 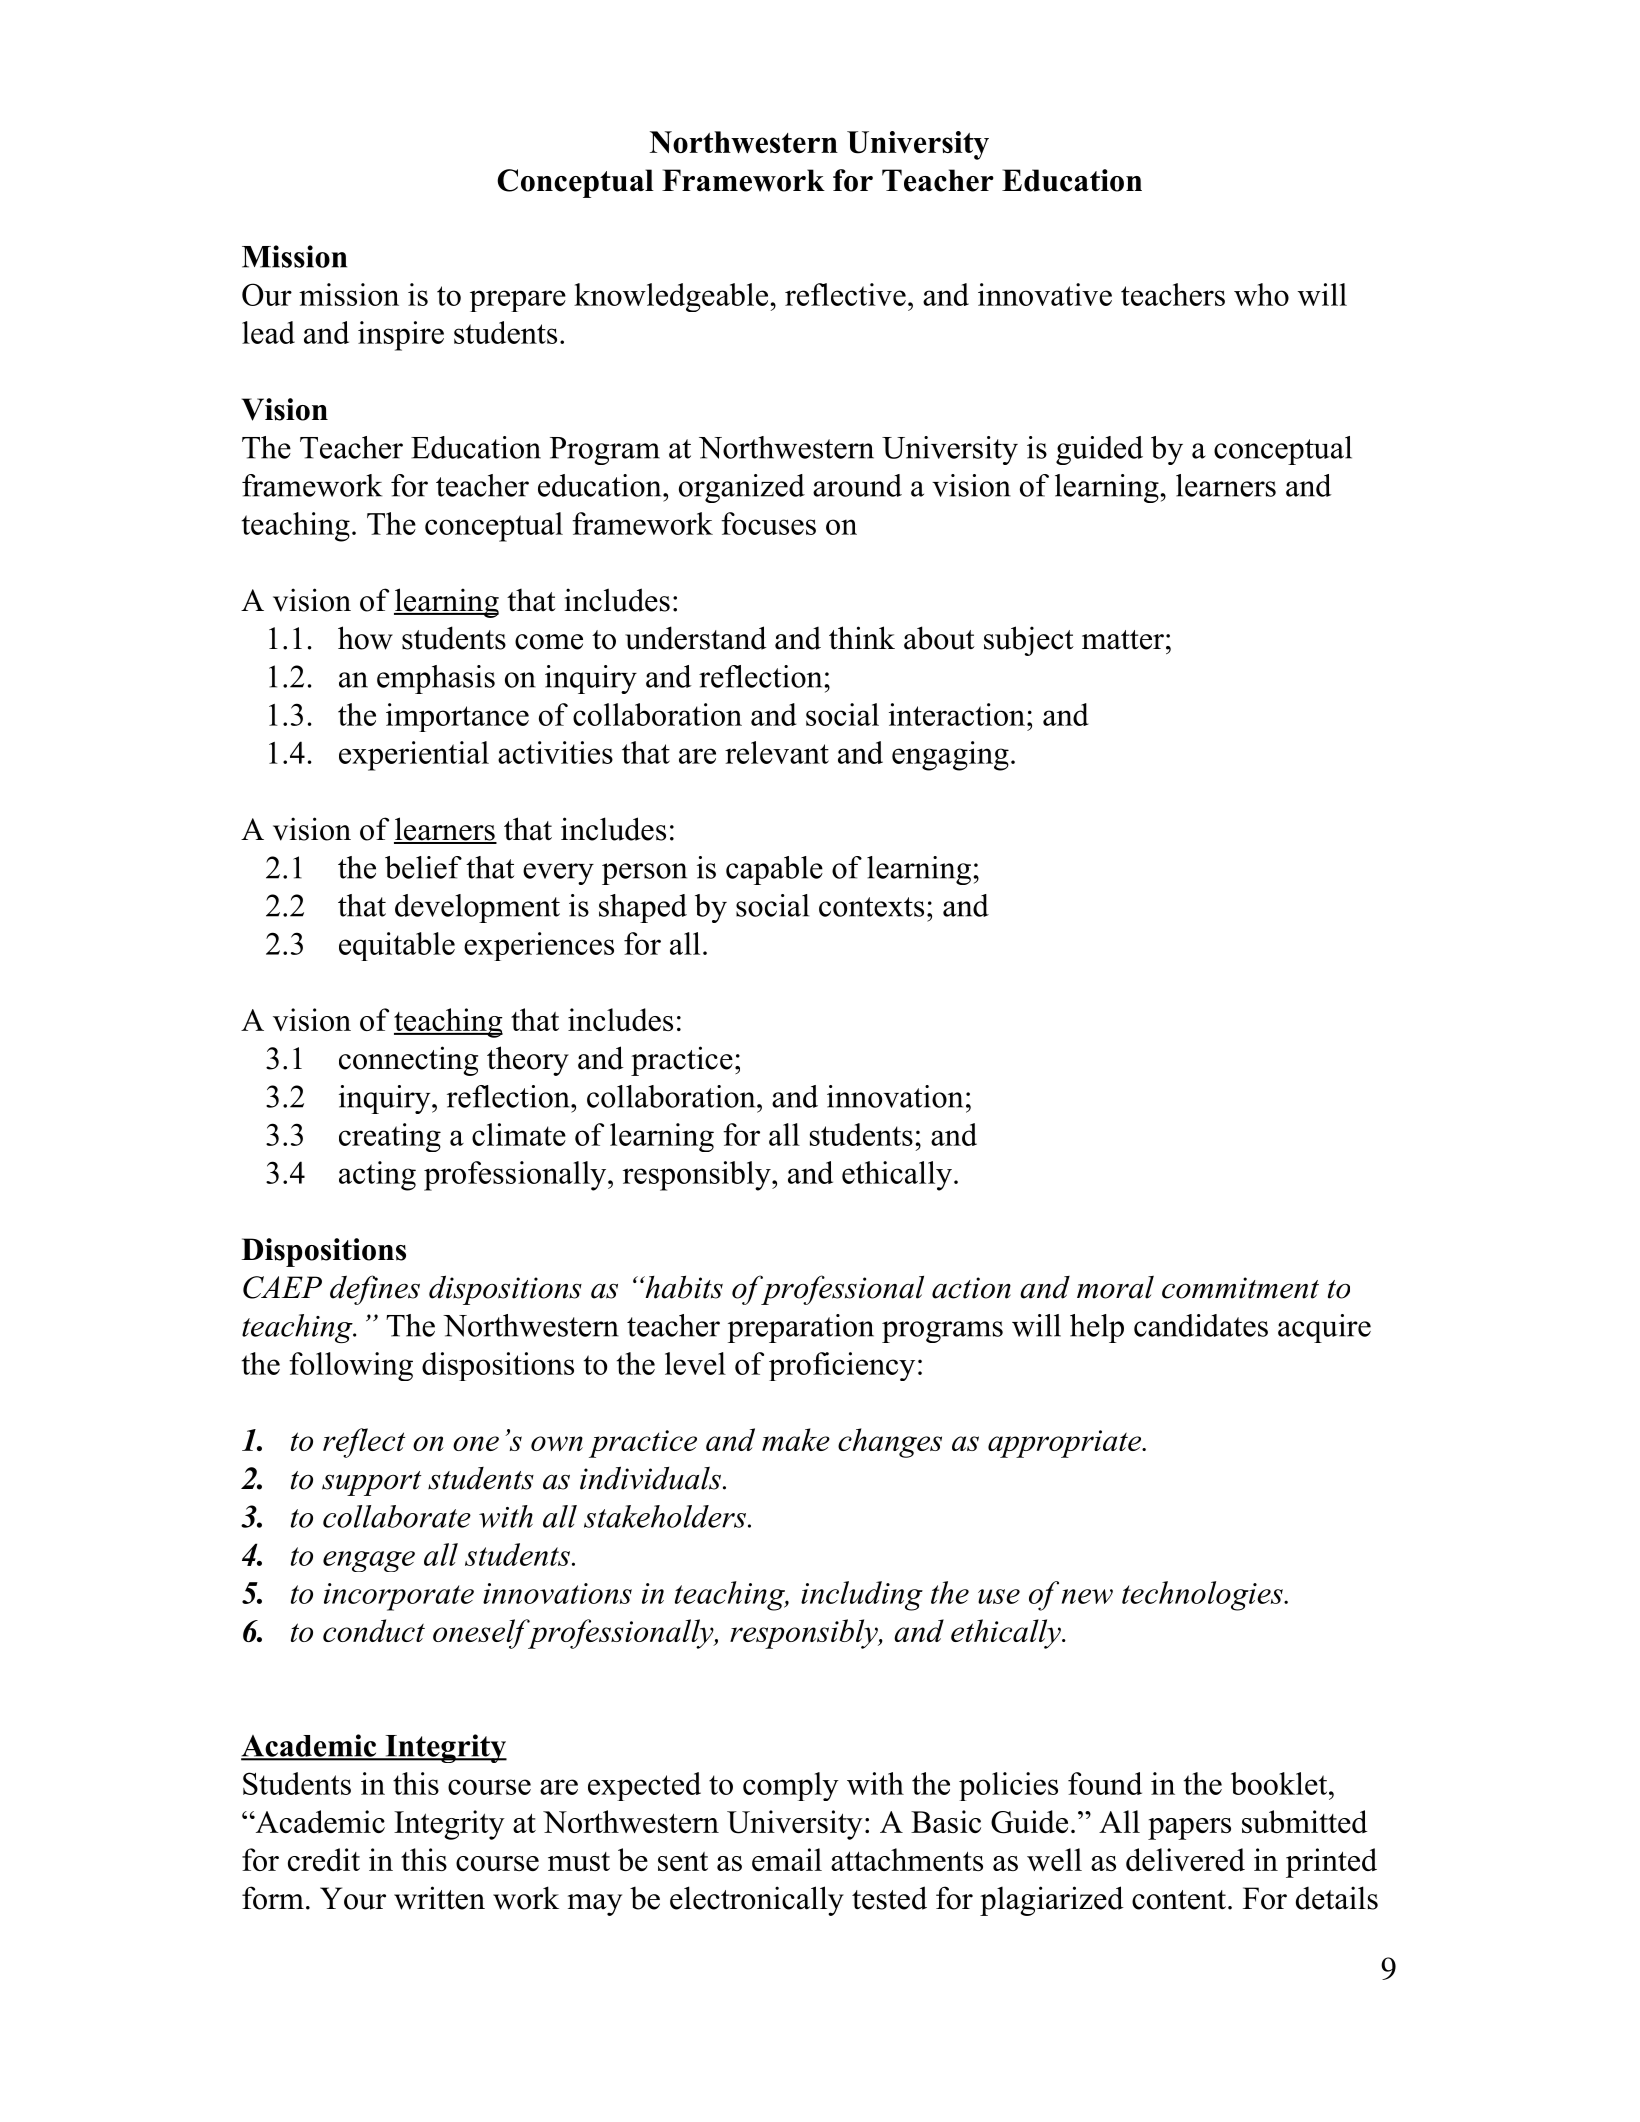 I want to click on candidates, so click(x=1201, y=1325).
